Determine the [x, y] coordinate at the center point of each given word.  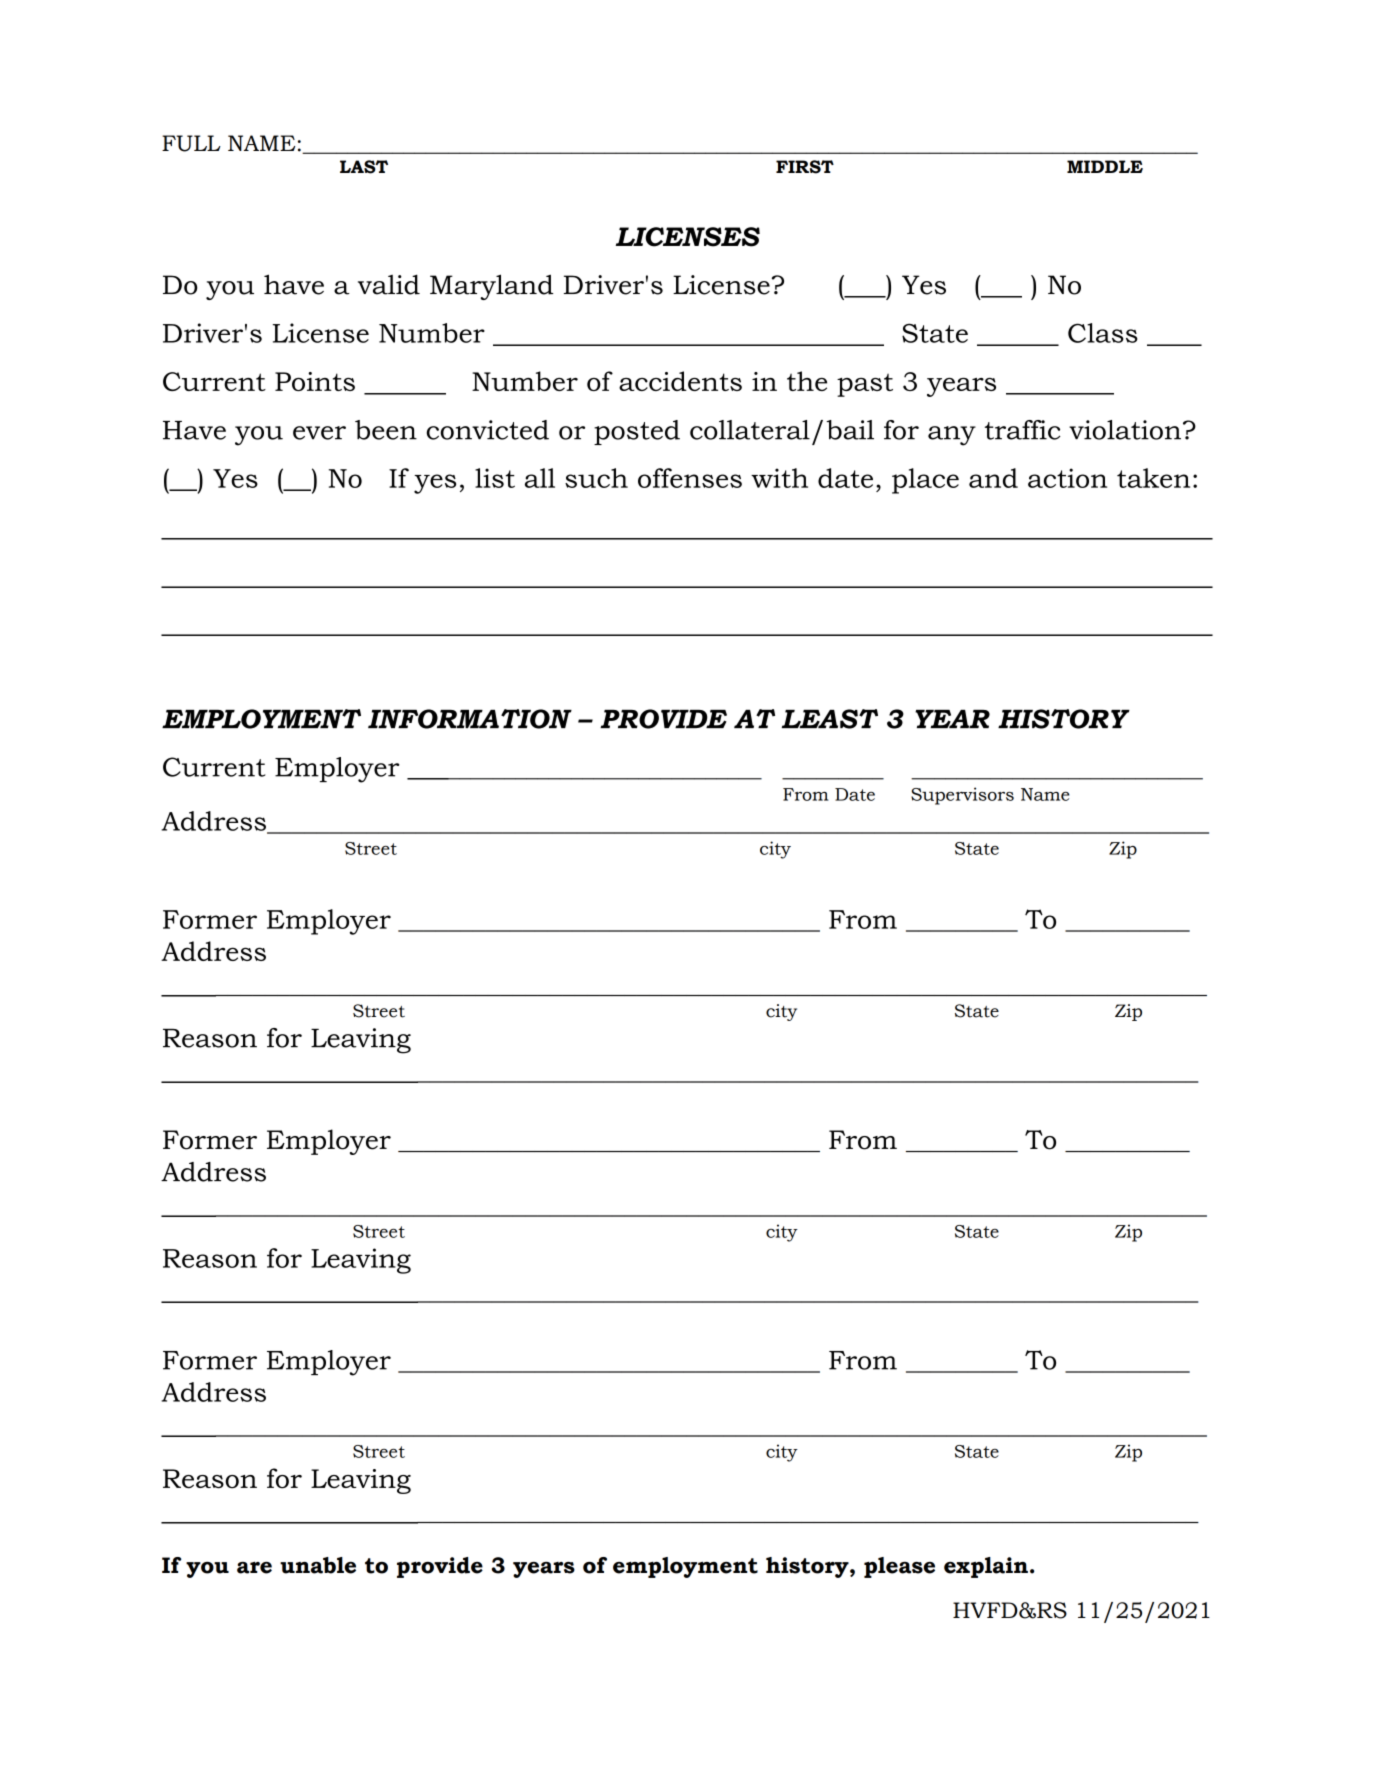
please [899, 1567]
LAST [364, 167]
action [1067, 478]
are [254, 1567]
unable [318, 1565]
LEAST [830, 719]
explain [986, 1567]
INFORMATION [470, 719]
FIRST [805, 167]
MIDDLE [1105, 166]
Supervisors [962, 796]
